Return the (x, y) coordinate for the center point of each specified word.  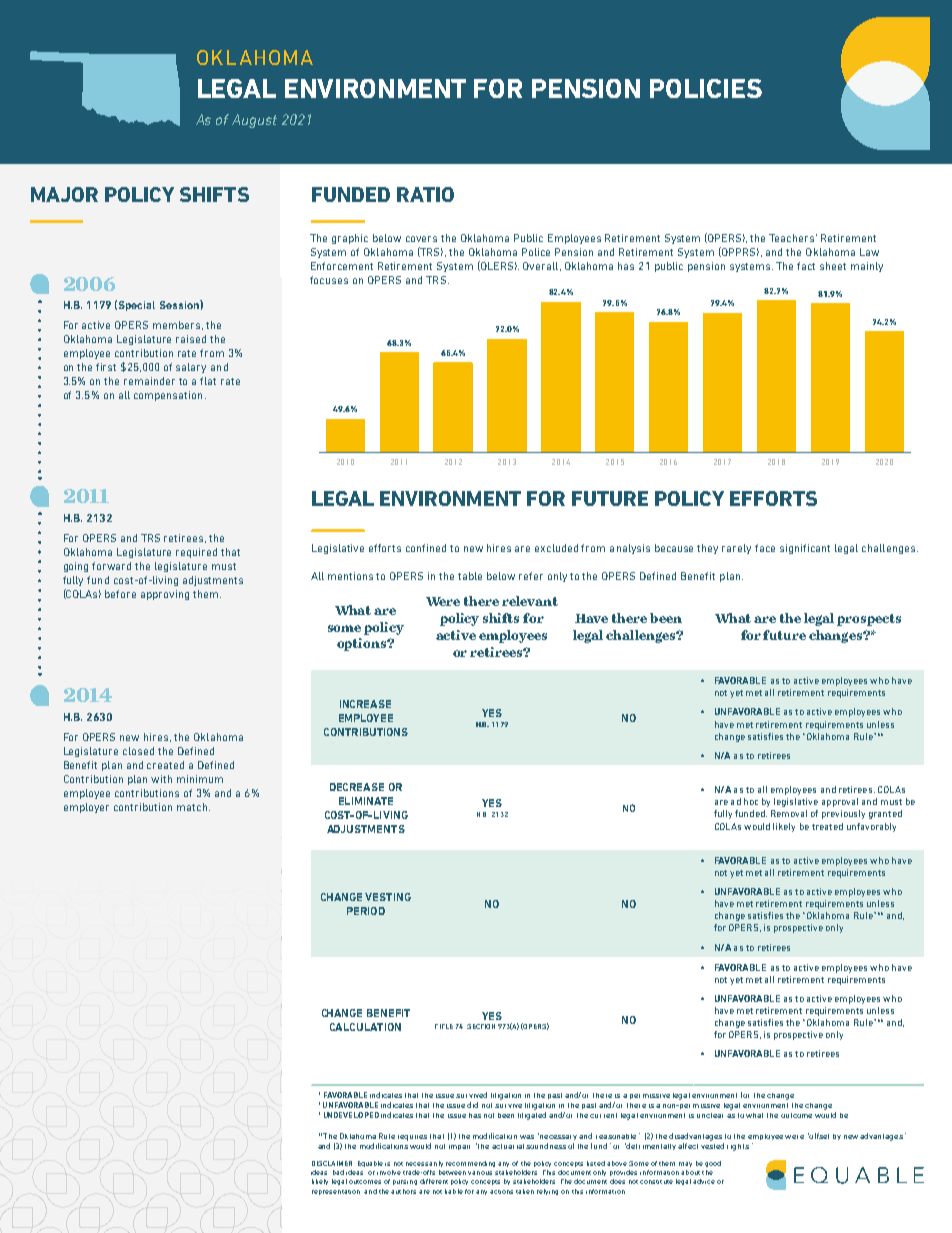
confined (426, 548)
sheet (833, 266)
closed (138, 751)
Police (536, 252)
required (196, 553)
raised (191, 339)
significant (805, 549)
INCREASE (365, 704)
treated (827, 826)
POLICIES (706, 88)
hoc (751, 801)
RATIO (425, 194)
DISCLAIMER (332, 1163)
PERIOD (366, 911)
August (254, 121)
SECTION (481, 1026)
